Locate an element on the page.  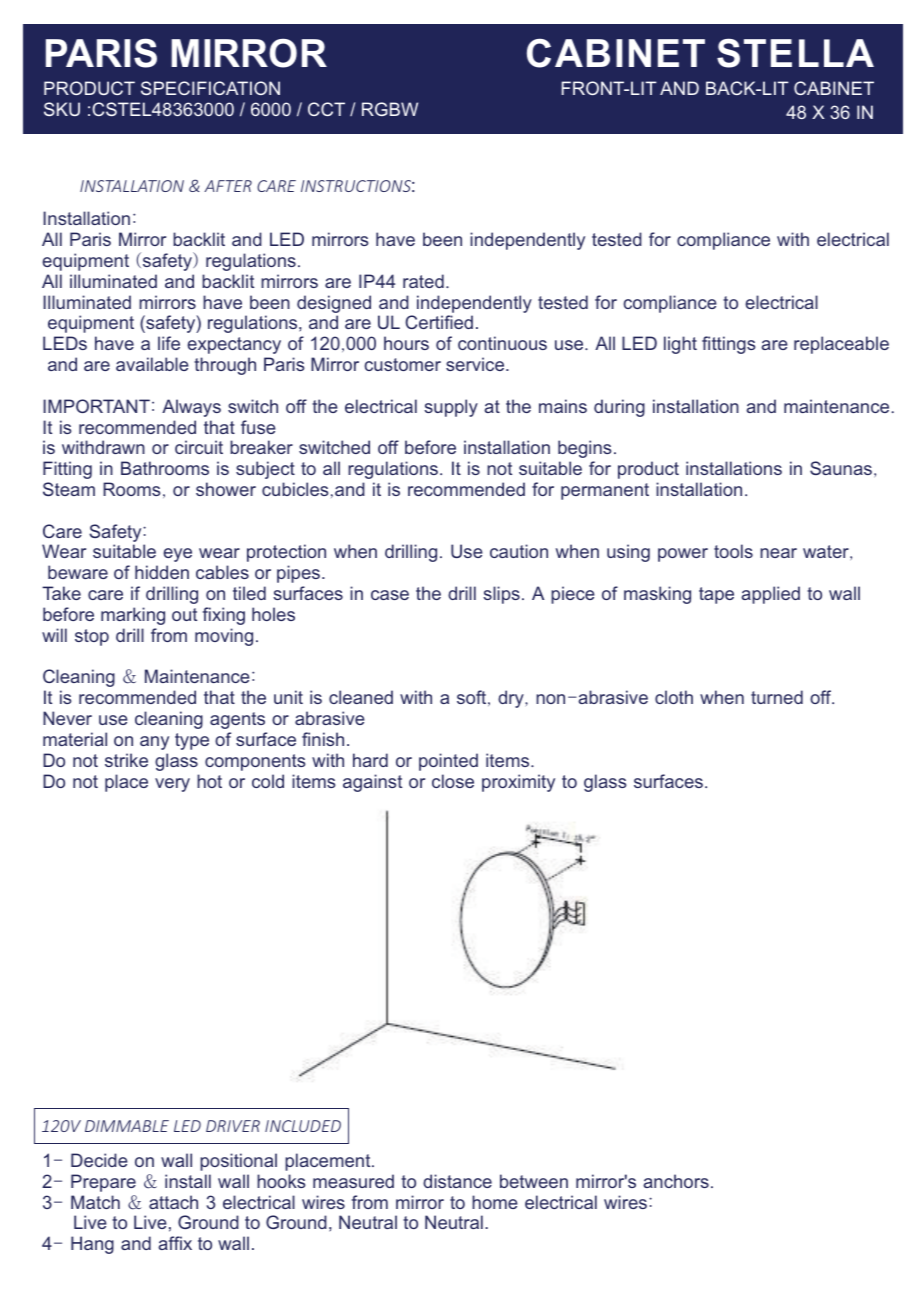
available is located at coordinates (152, 364).
